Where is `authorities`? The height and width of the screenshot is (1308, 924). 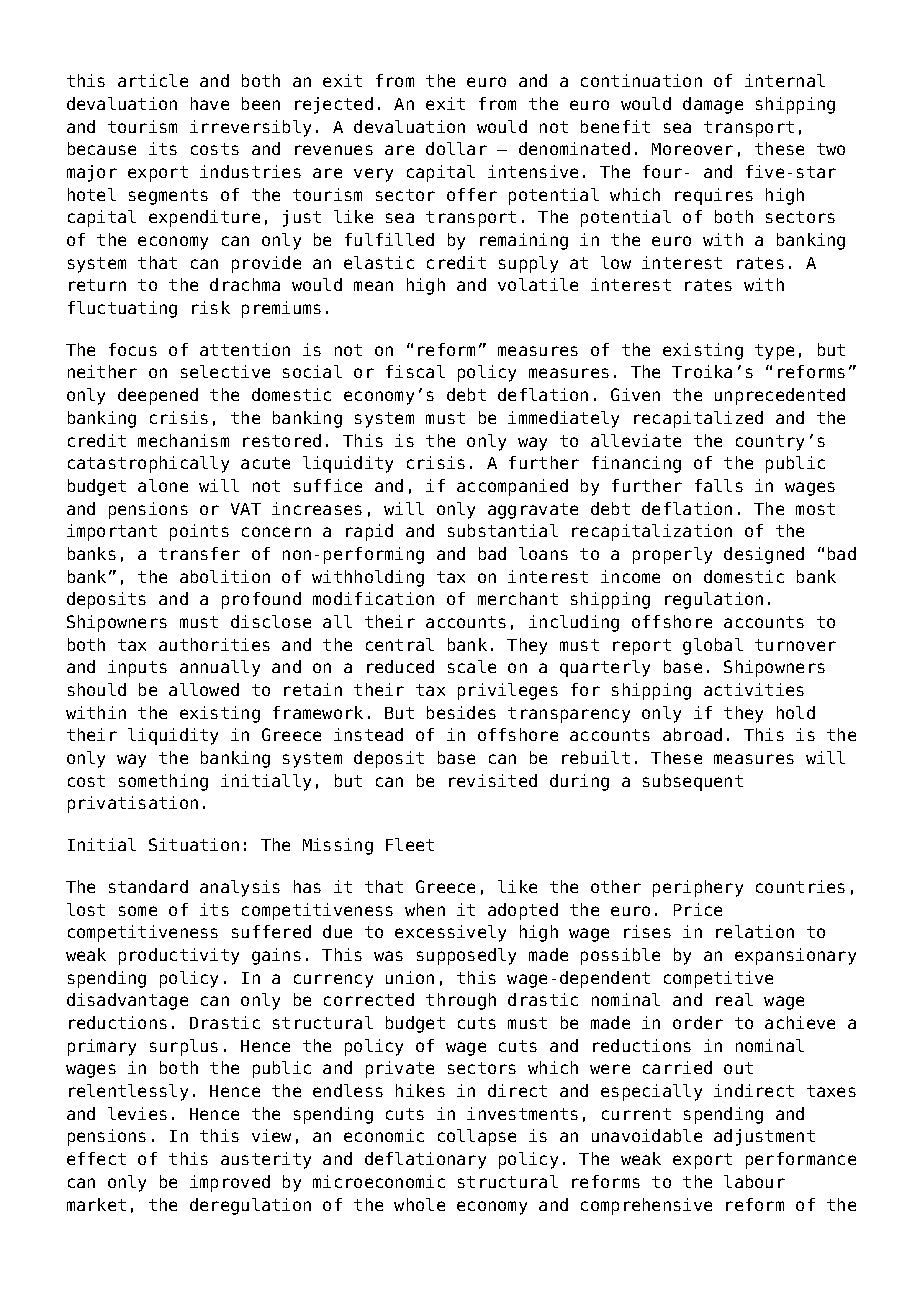 authorities is located at coordinates (214, 644).
